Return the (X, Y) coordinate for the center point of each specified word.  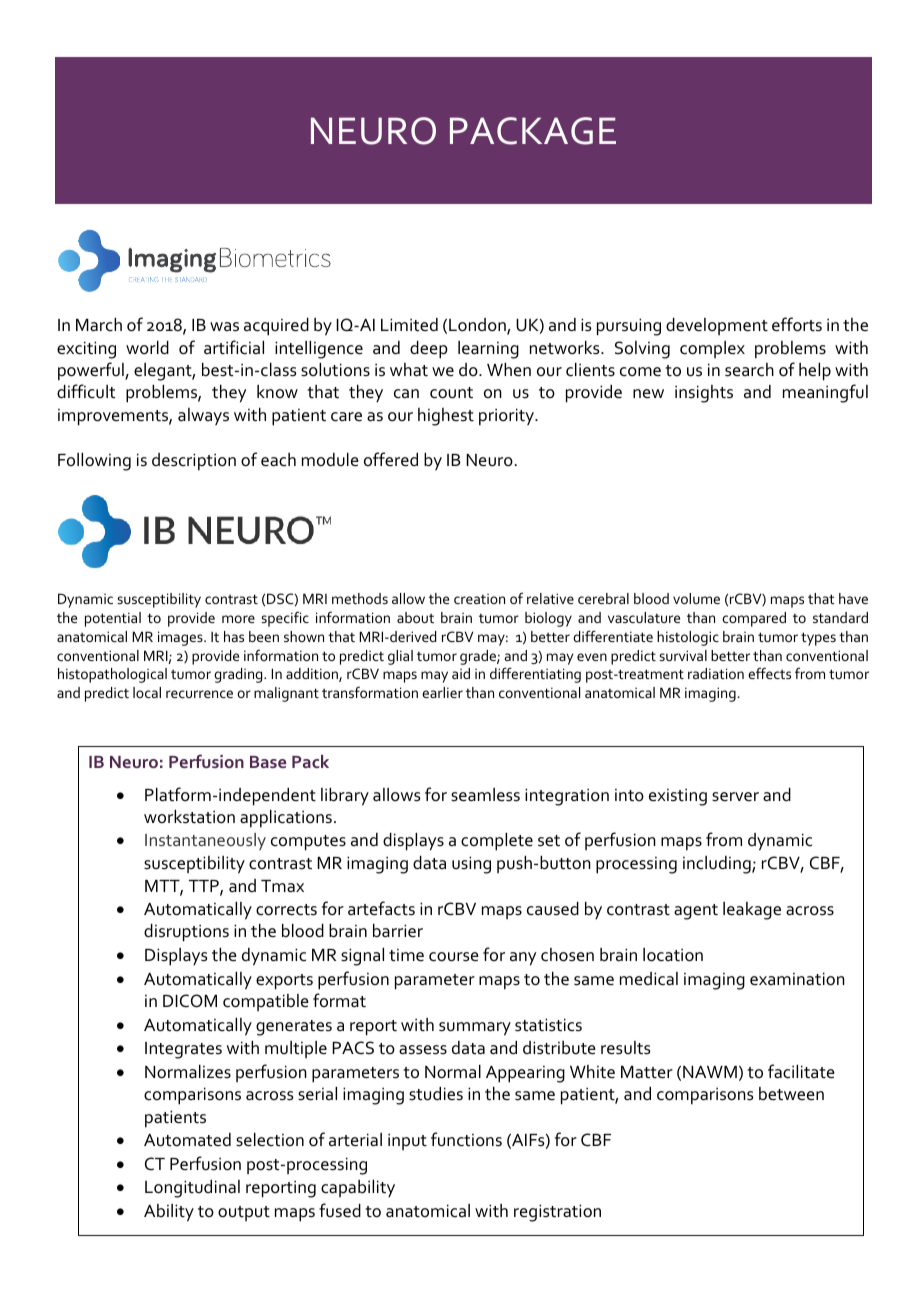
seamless (485, 795)
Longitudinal (192, 1189)
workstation (189, 817)
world (147, 348)
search (749, 370)
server (735, 797)
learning (488, 350)
